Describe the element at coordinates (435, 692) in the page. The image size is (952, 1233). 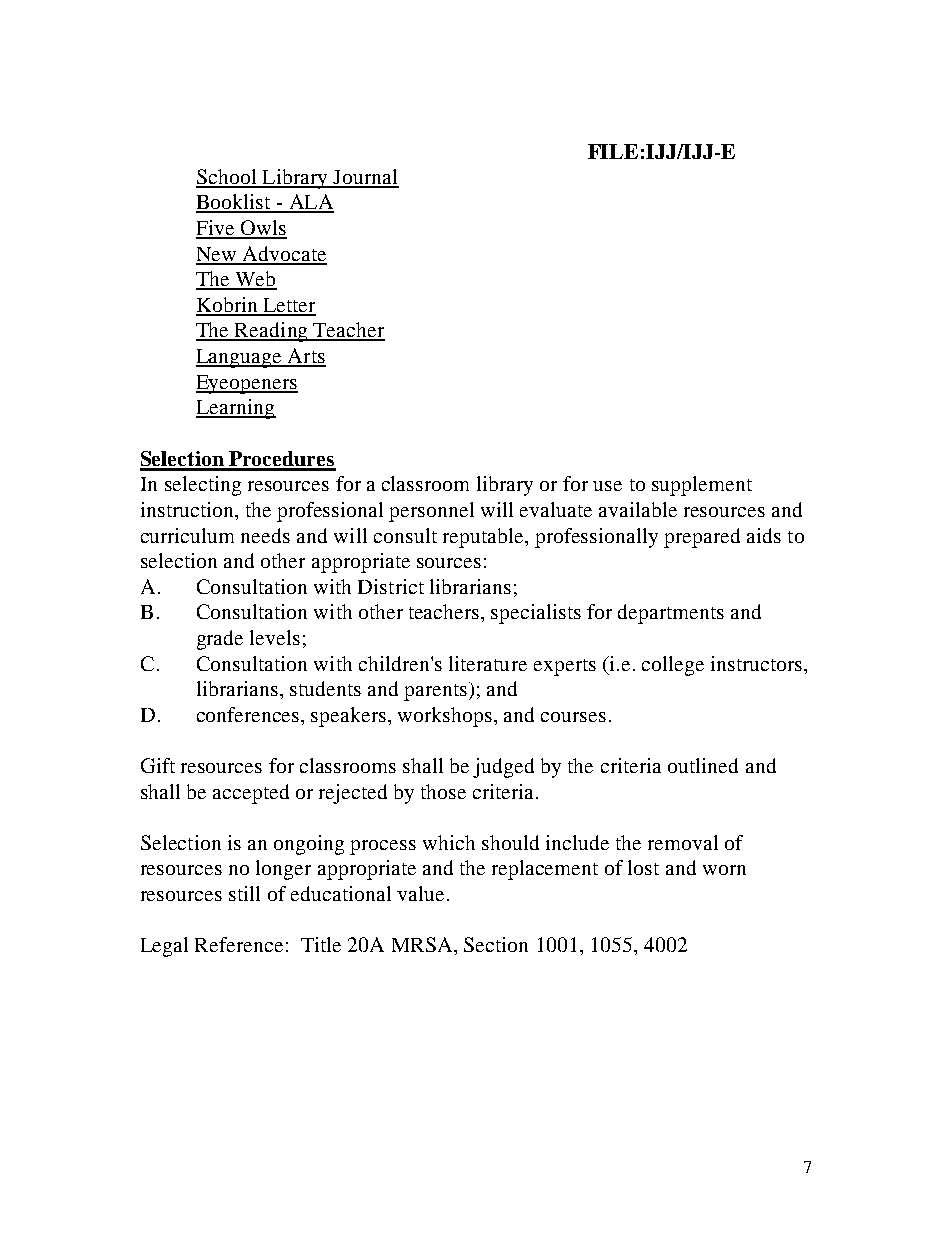
I see `parents` at that location.
